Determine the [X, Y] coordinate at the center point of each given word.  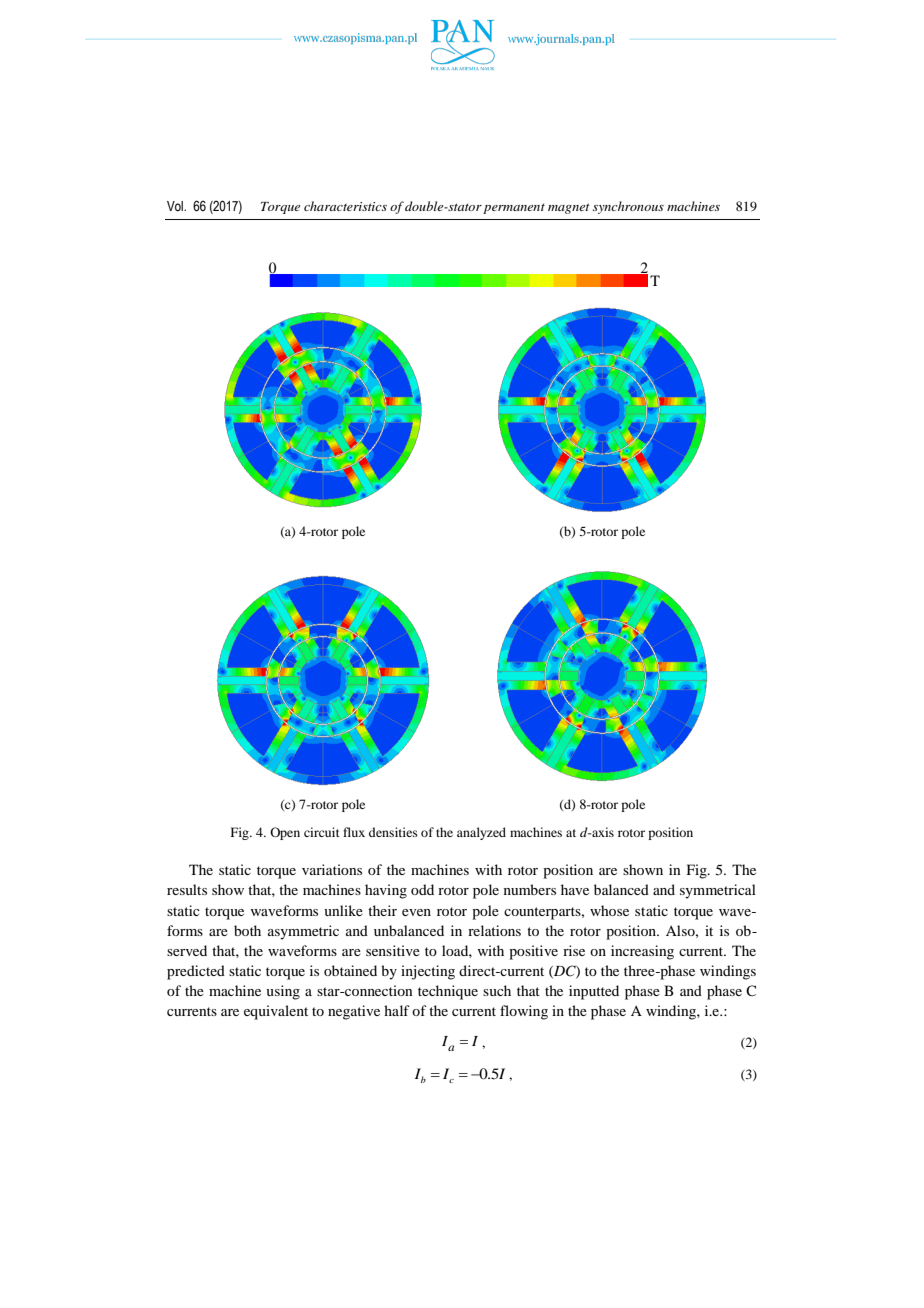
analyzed [481, 833]
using [283, 992]
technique [448, 992]
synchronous [628, 207]
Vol [176, 206]
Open [285, 833]
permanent [514, 208]
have [575, 889]
